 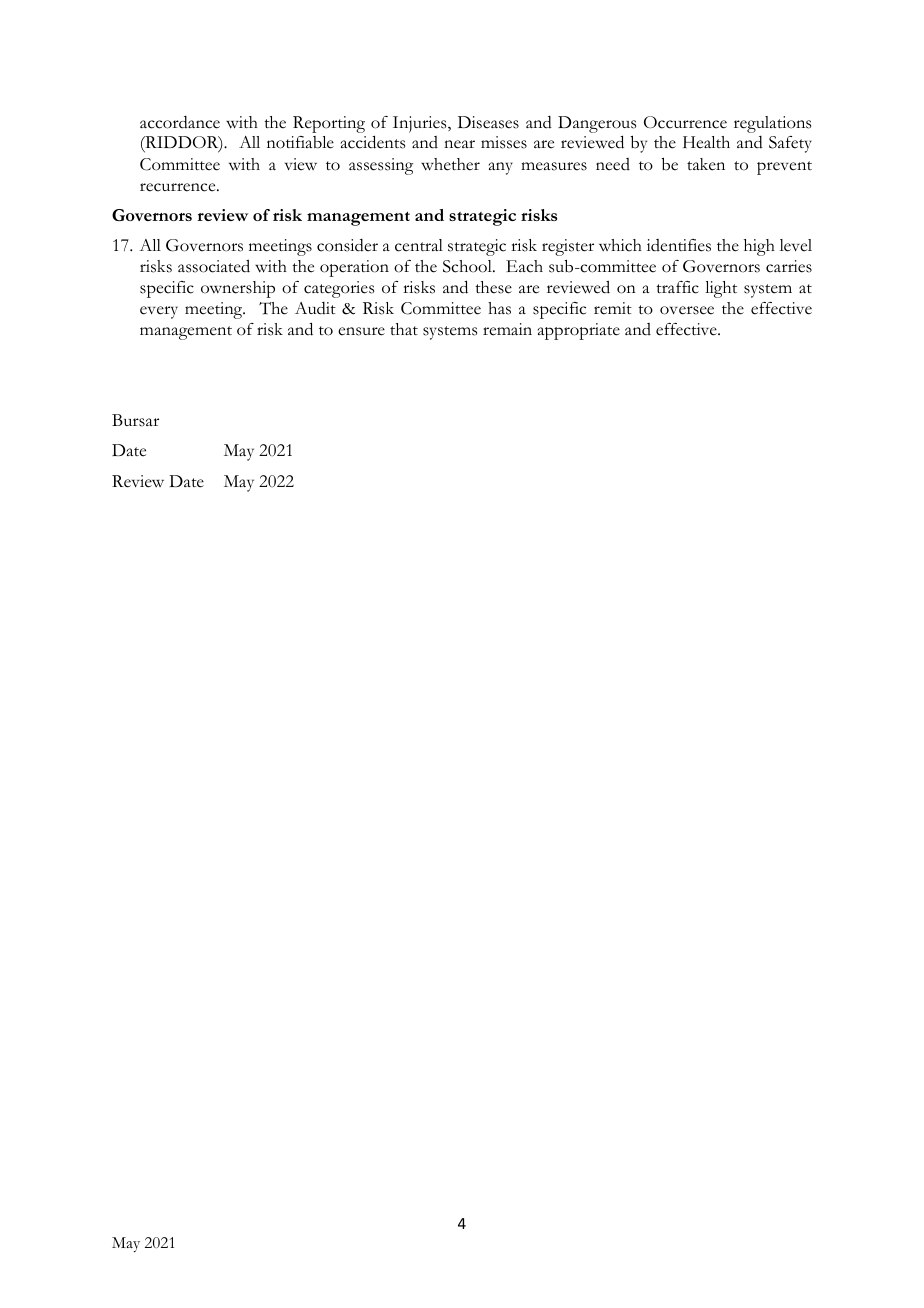 What do you see at coordinates (507, 329) in the screenshot?
I see `remain` at bounding box center [507, 329].
